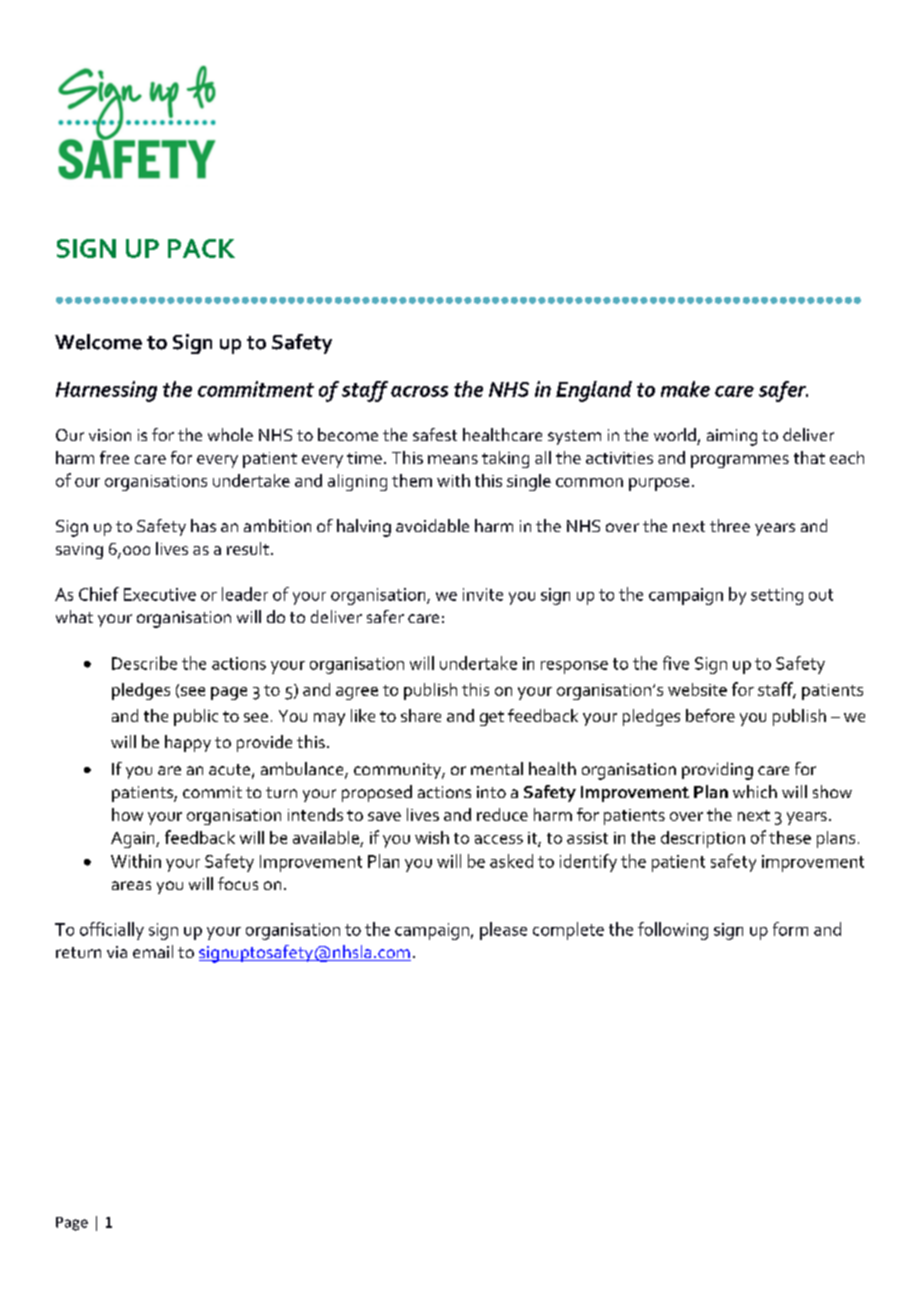  I want to click on invite, so click(483, 594).
